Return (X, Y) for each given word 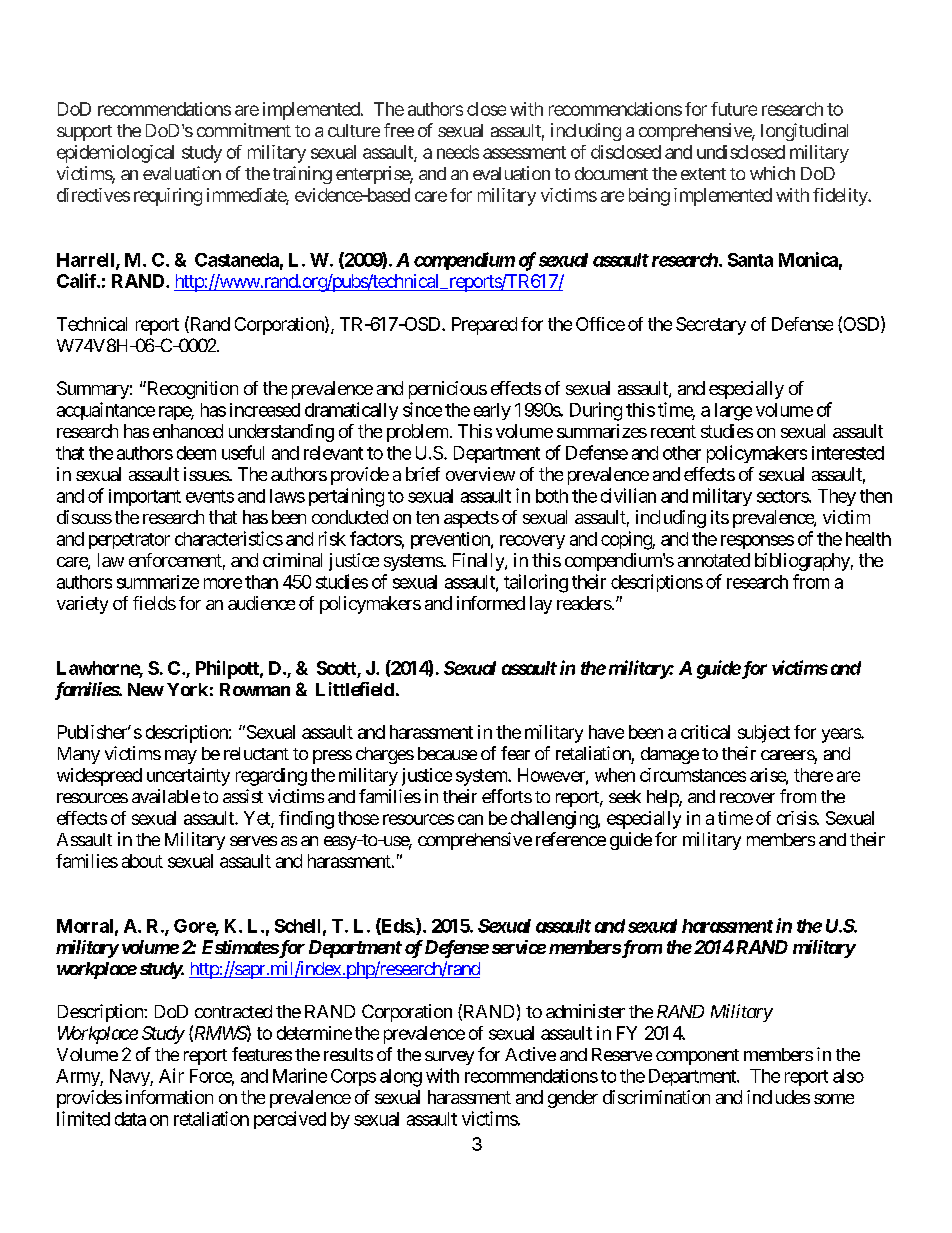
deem (196, 453)
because (447, 753)
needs (458, 152)
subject (764, 734)
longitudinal (804, 132)
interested (848, 453)
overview (480, 474)
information (169, 1097)
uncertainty (188, 777)
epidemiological (115, 154)
